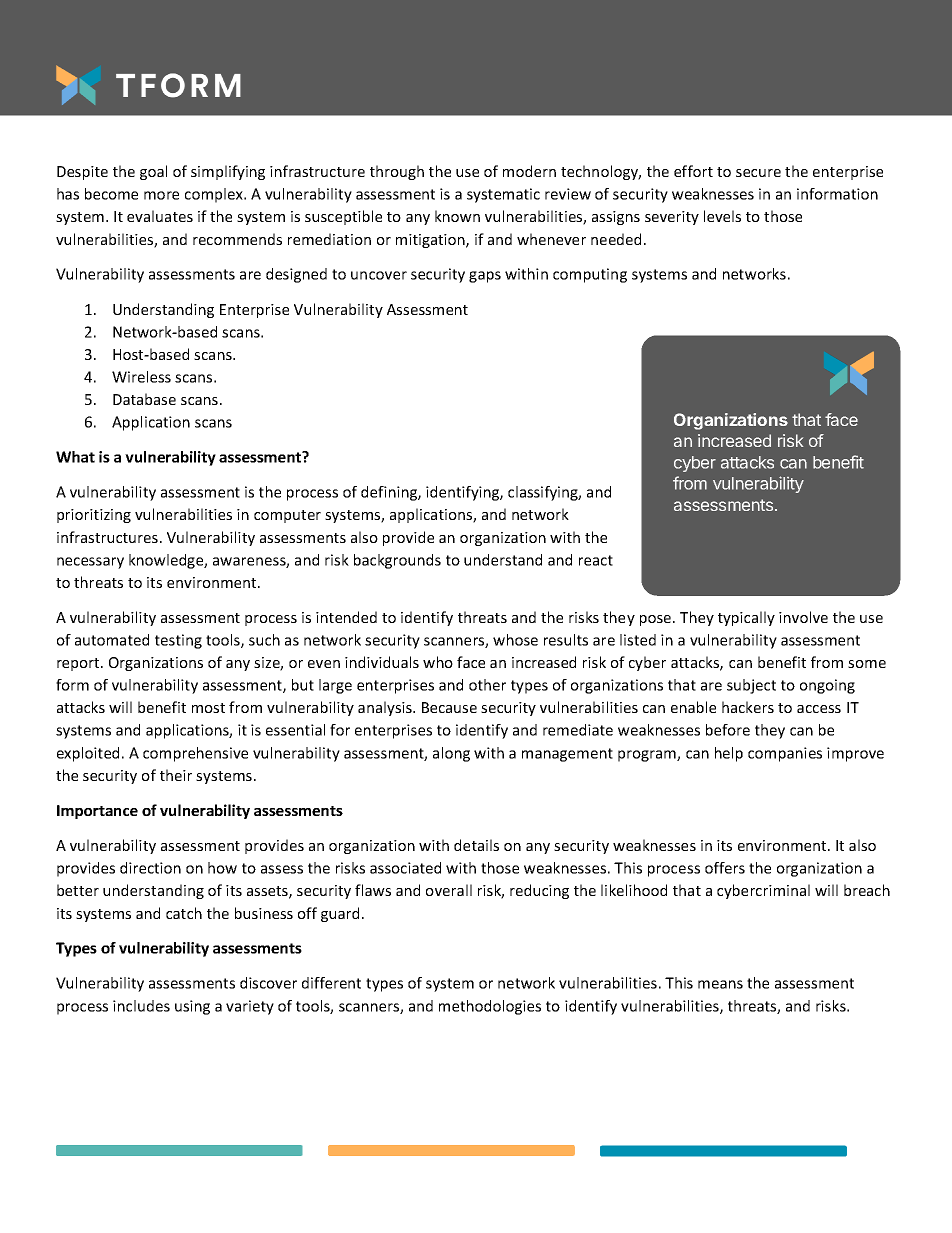  I want to click on methodologies, so click(490, 1007).
